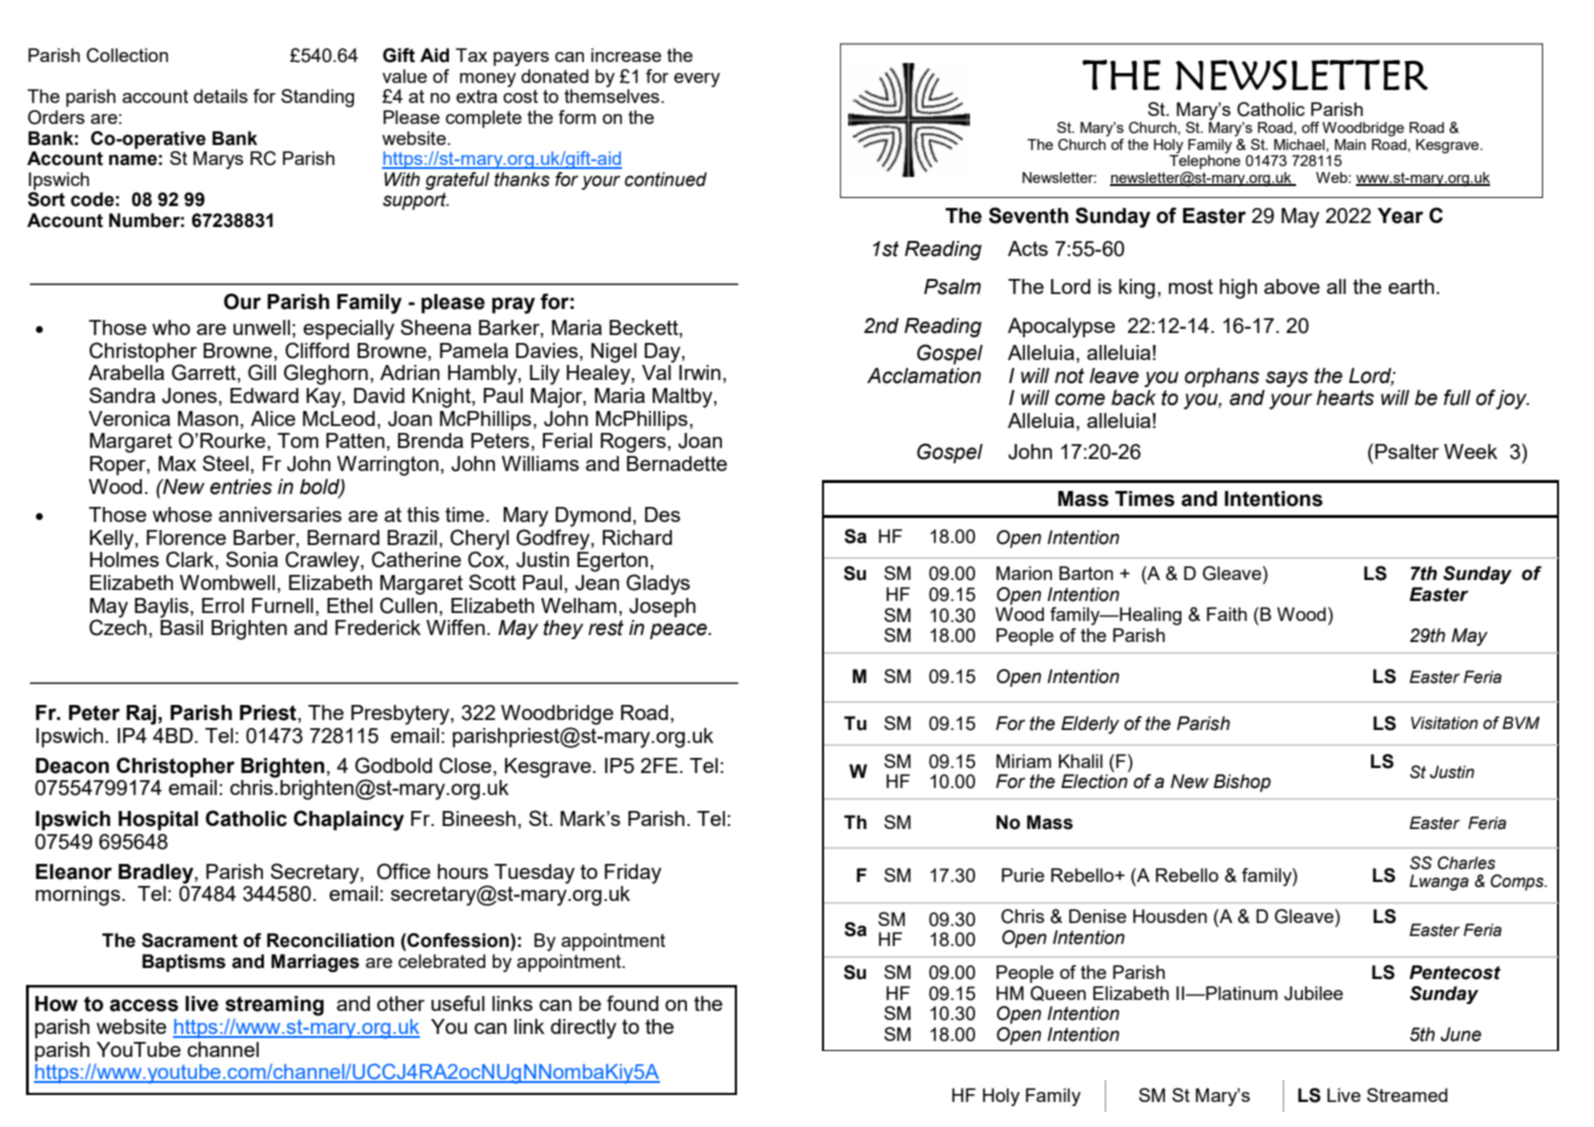  Describe the element at coordinates (221, 96) in the screenshot. I see `details` at that location.
